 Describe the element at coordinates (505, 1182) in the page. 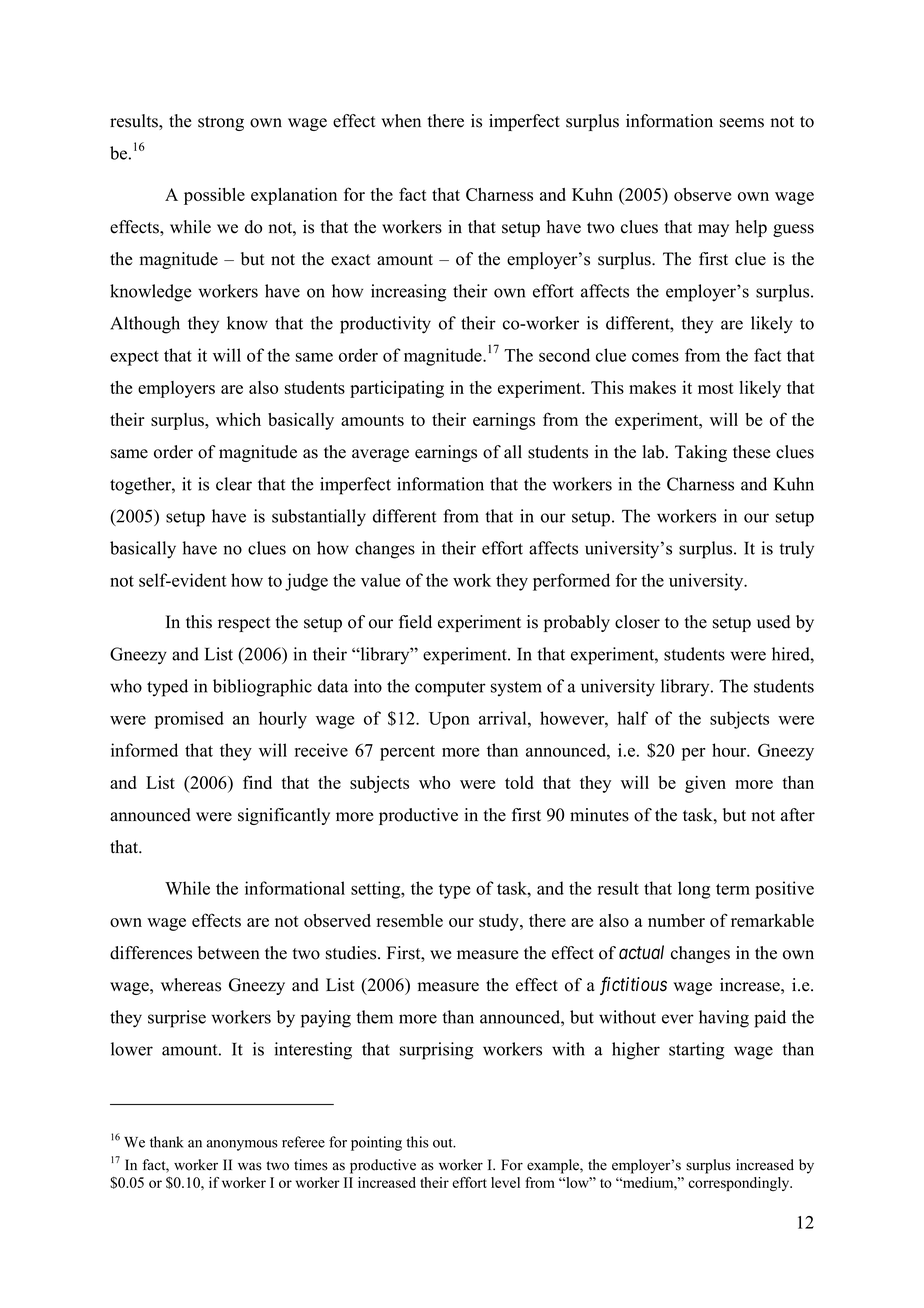

I see `level` at that location.
